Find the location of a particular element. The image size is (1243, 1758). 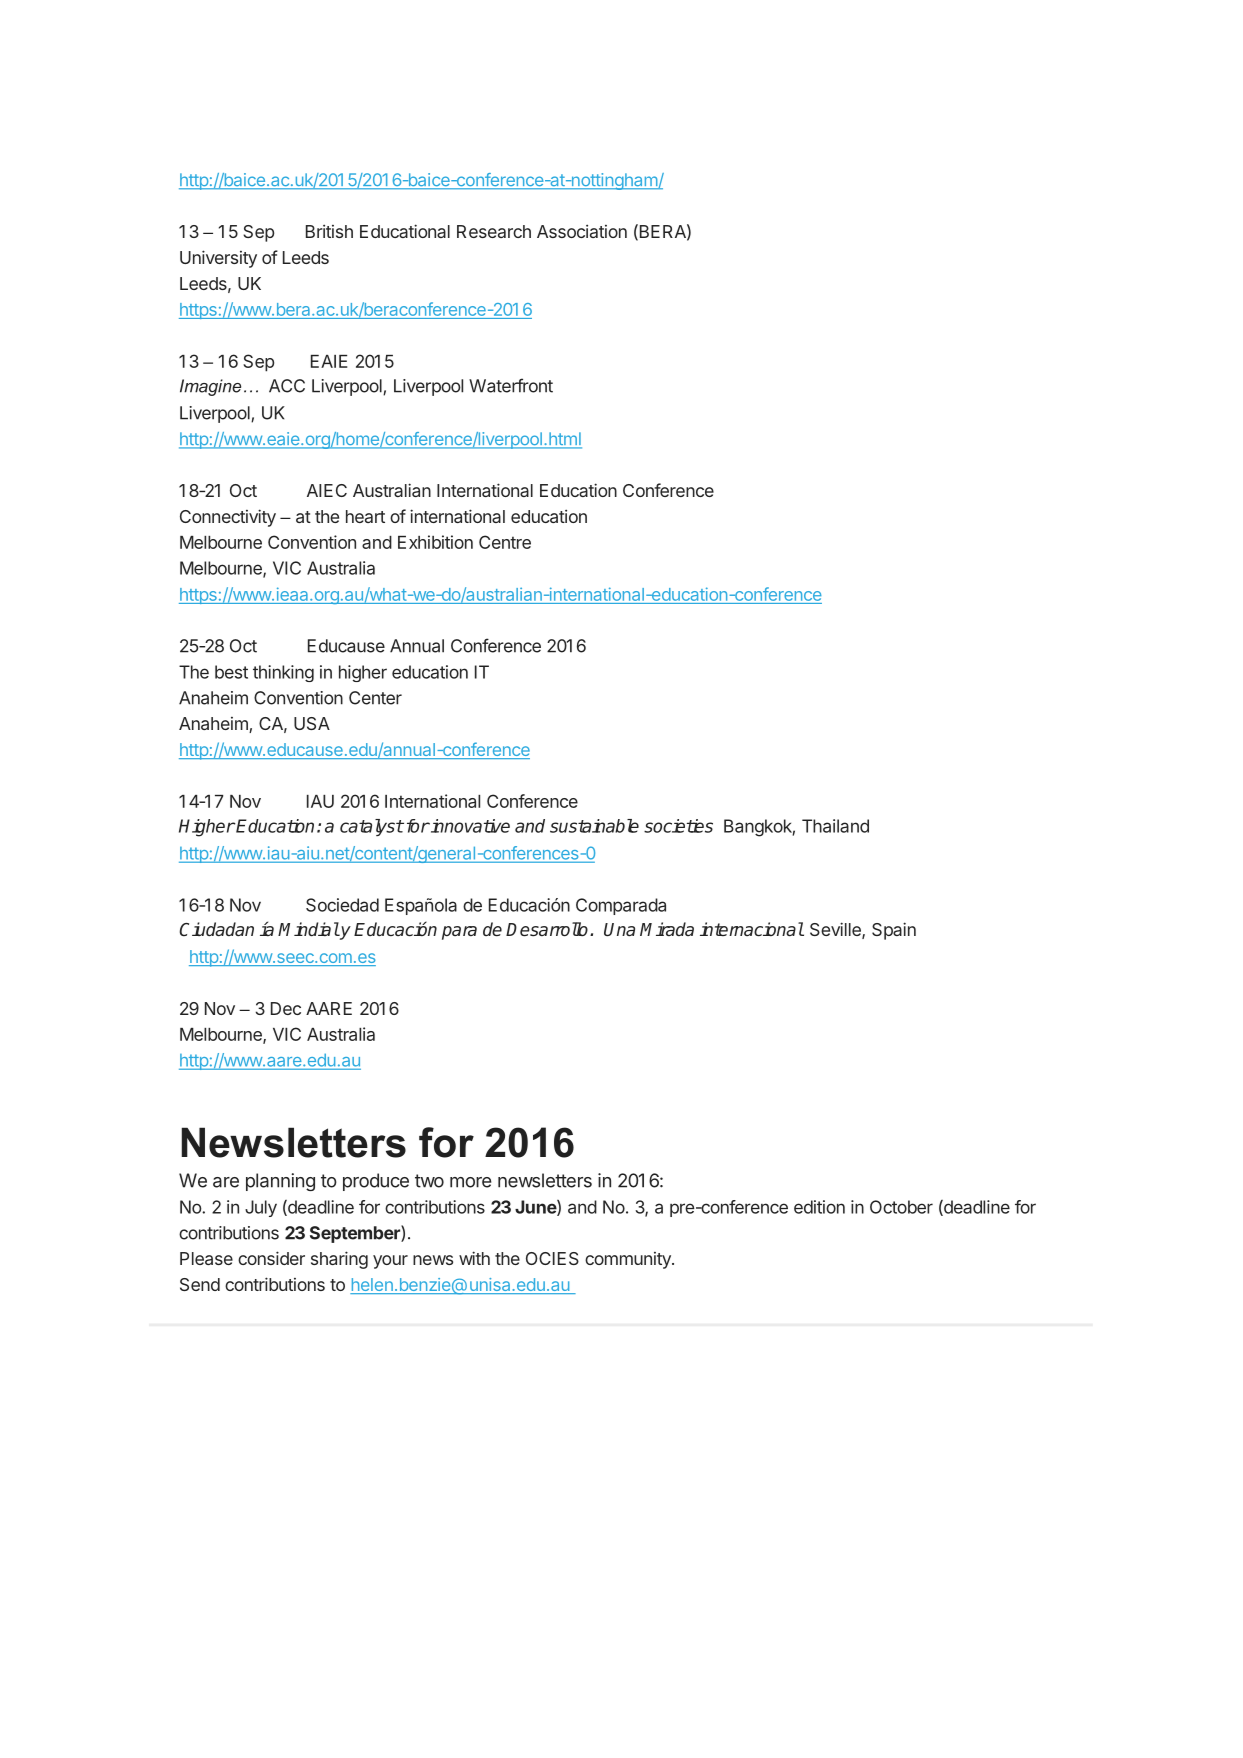

British is located at coordinates (329, 231).
